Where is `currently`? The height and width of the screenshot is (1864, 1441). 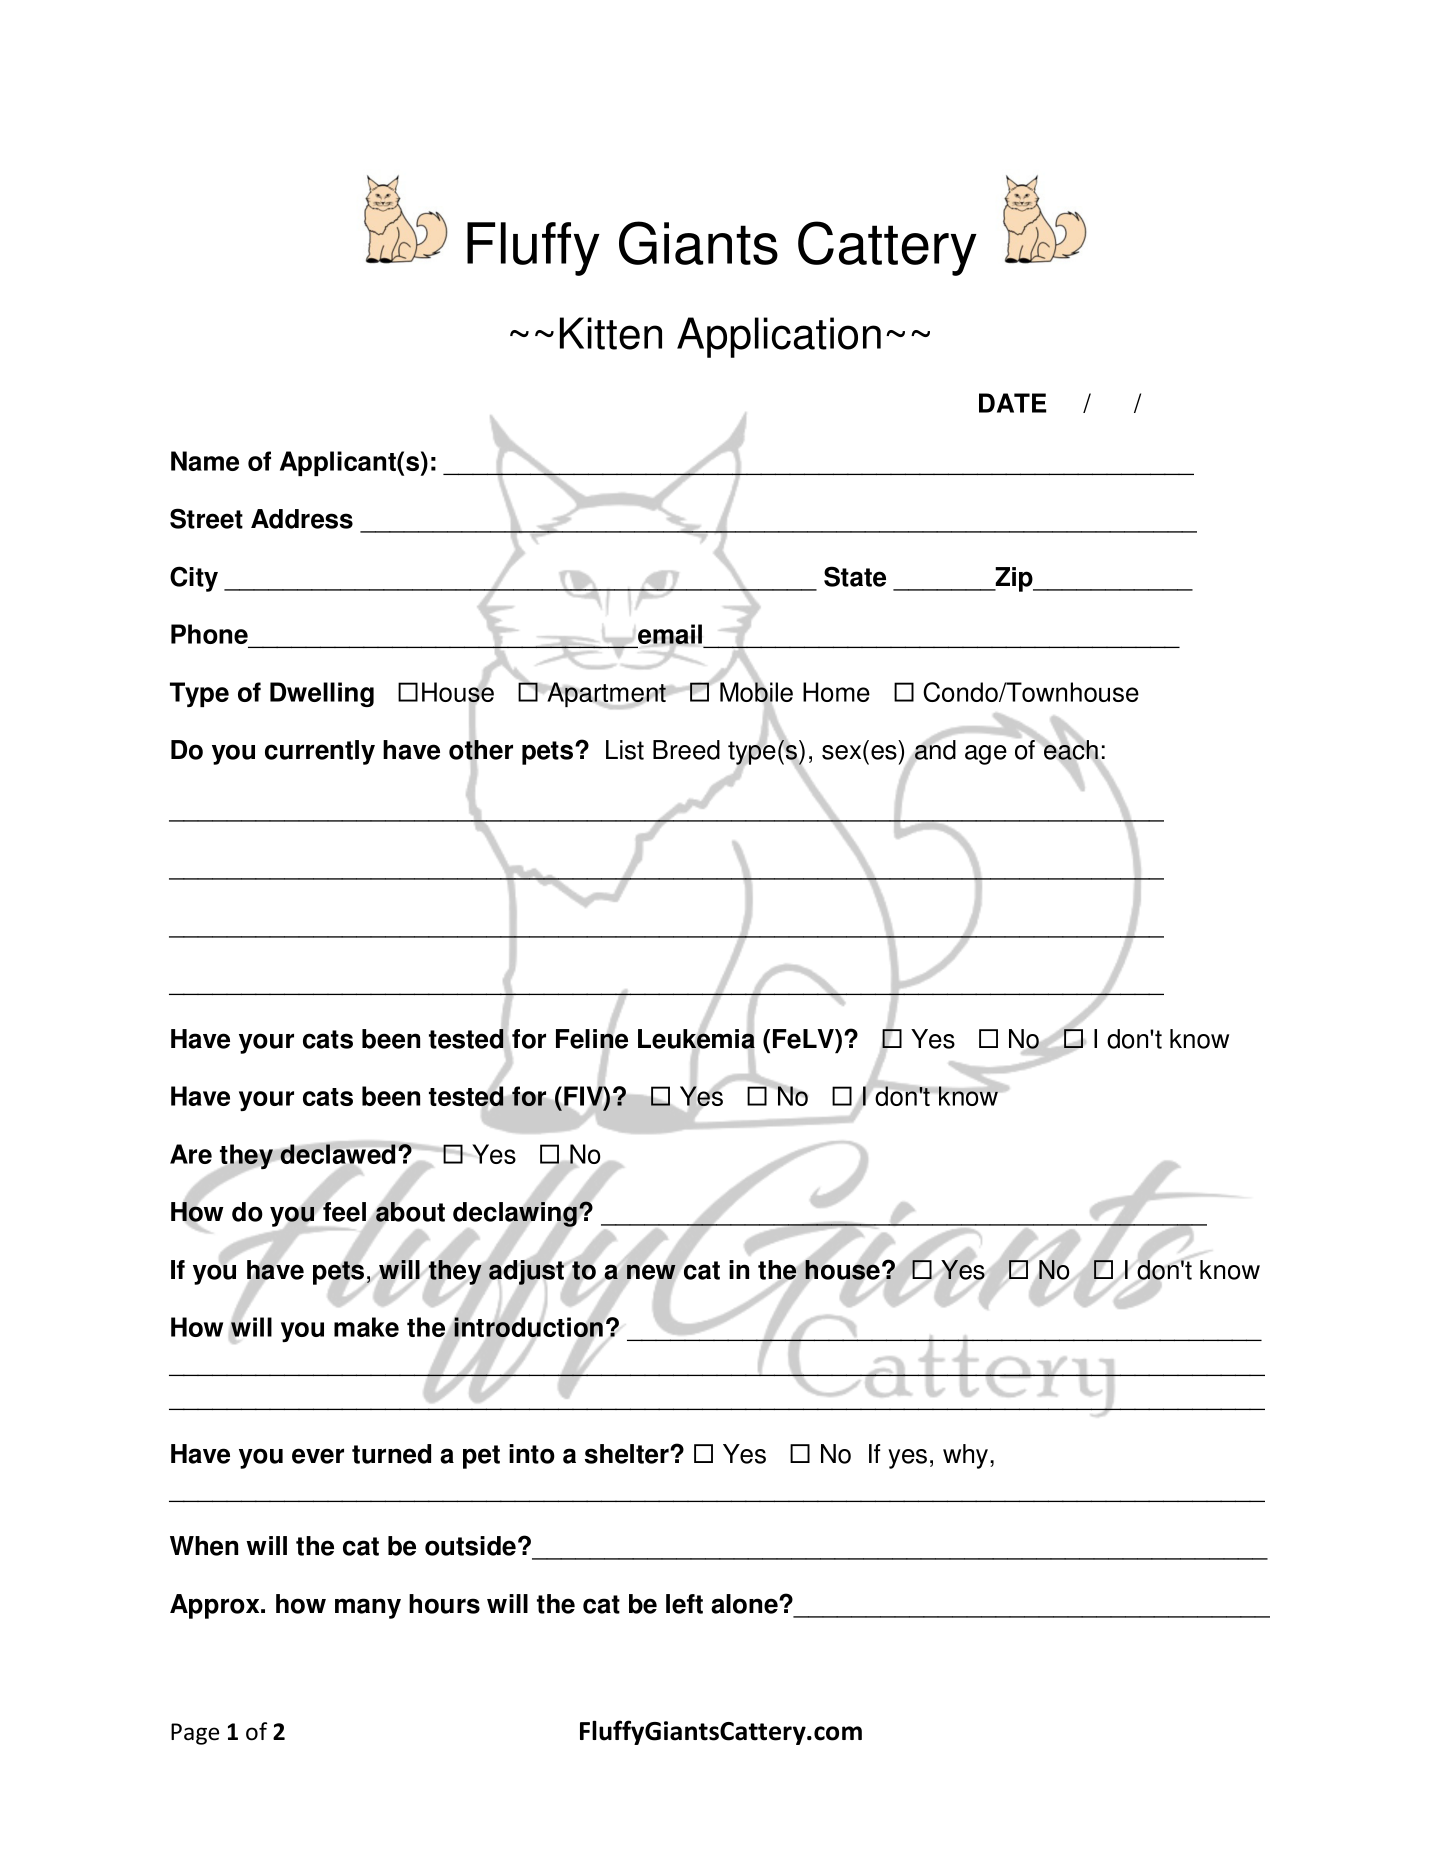
currently is located at coordinates (320, 752).
